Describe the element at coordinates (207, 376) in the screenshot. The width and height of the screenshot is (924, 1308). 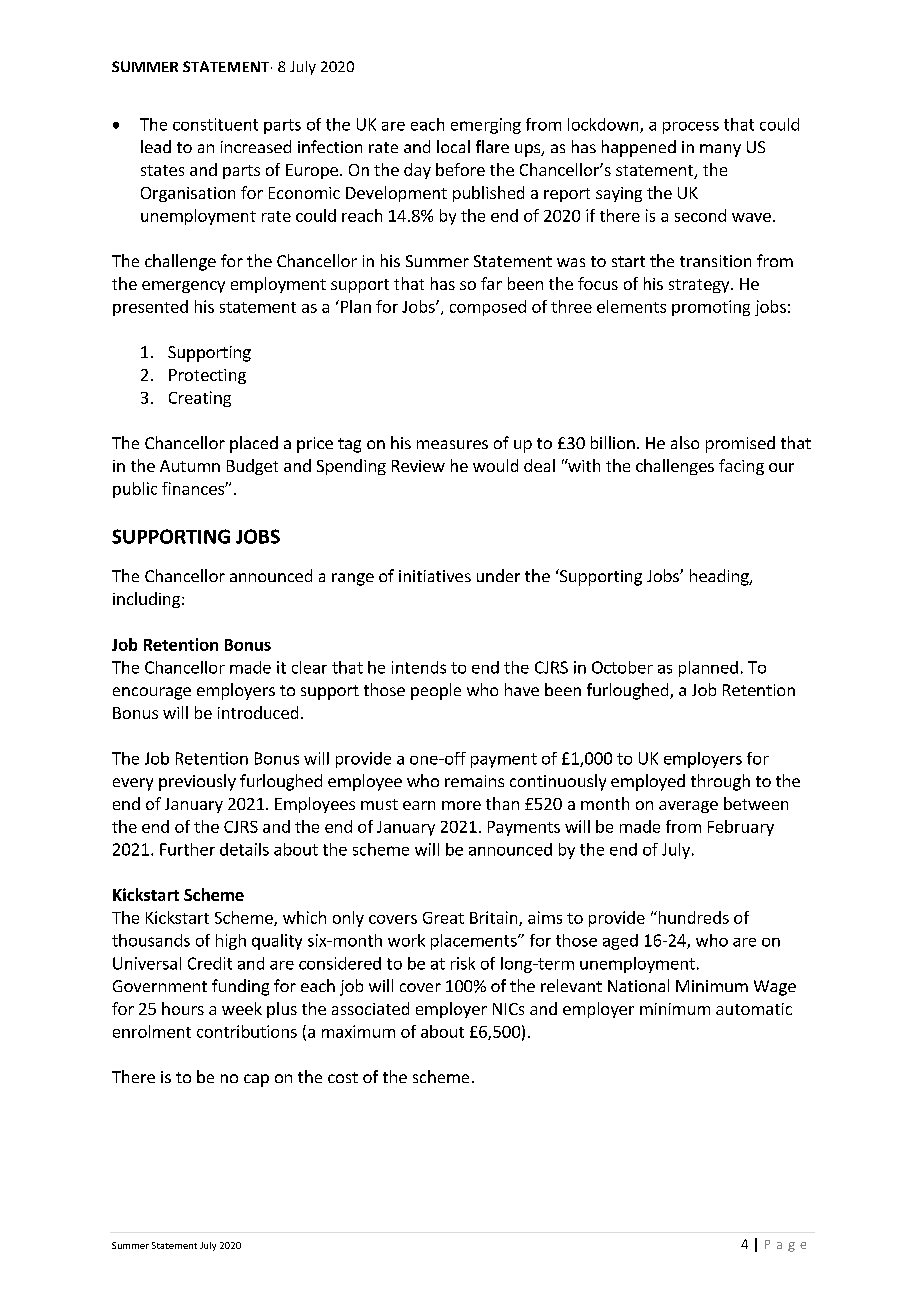
I see `Protecting` at that location.
